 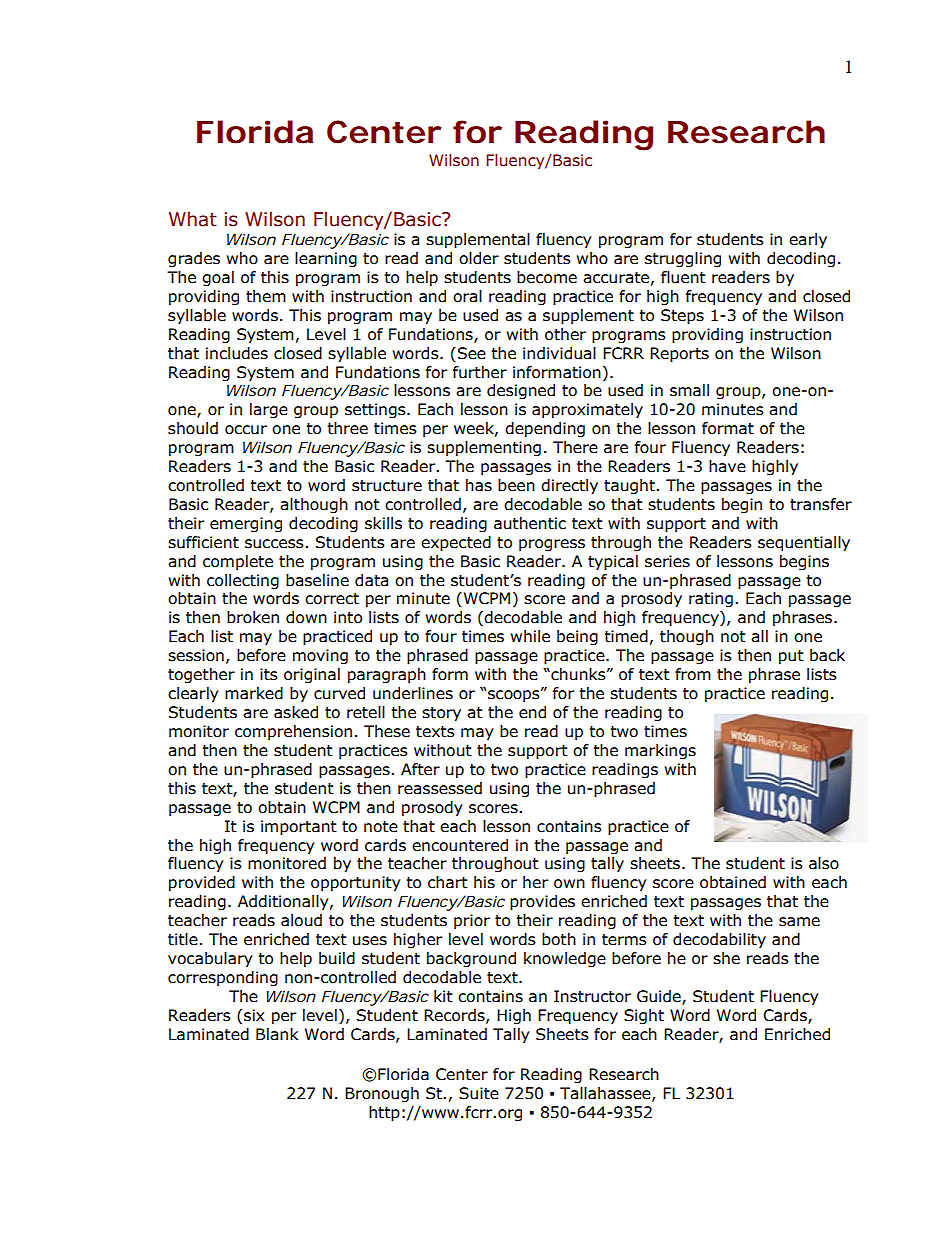 I want to click on encountered, so click(x=460, y=845).
